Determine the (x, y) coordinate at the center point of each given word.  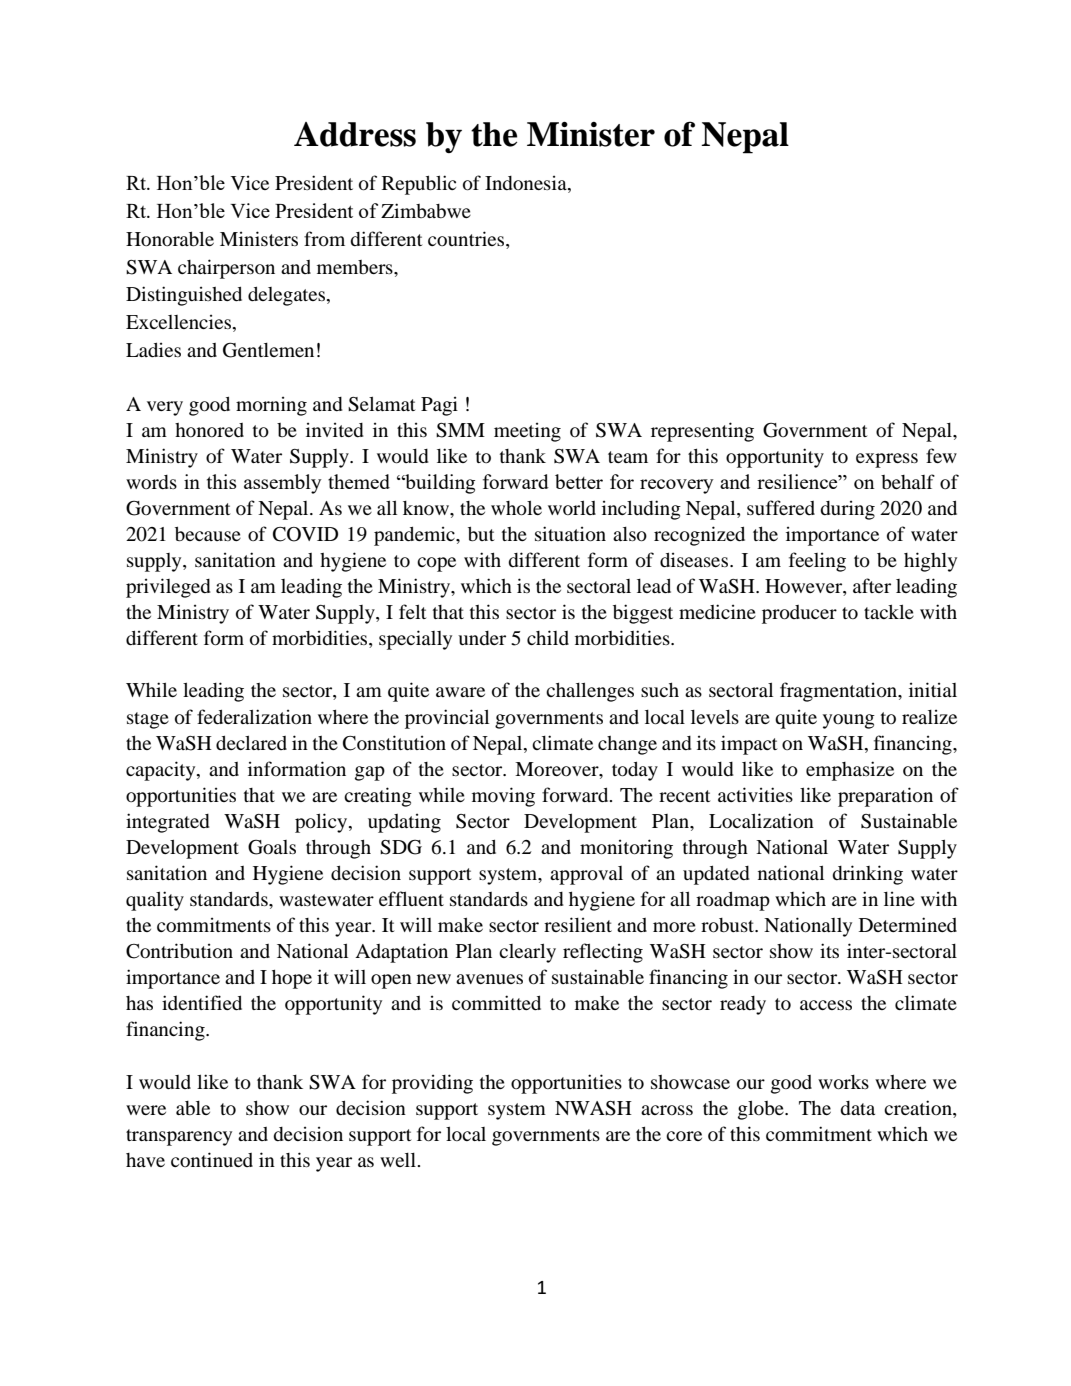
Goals (272, 847)
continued (212, 1159)
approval (586, 875)
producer (799, 614)
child (548, 637)
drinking (867, 875)
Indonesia (527, 184)
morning (271, 406)
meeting (527, 432)
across (667, 1110)
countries (467, 240)
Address (355, 134)
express (887, 460)
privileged (168, 588)
